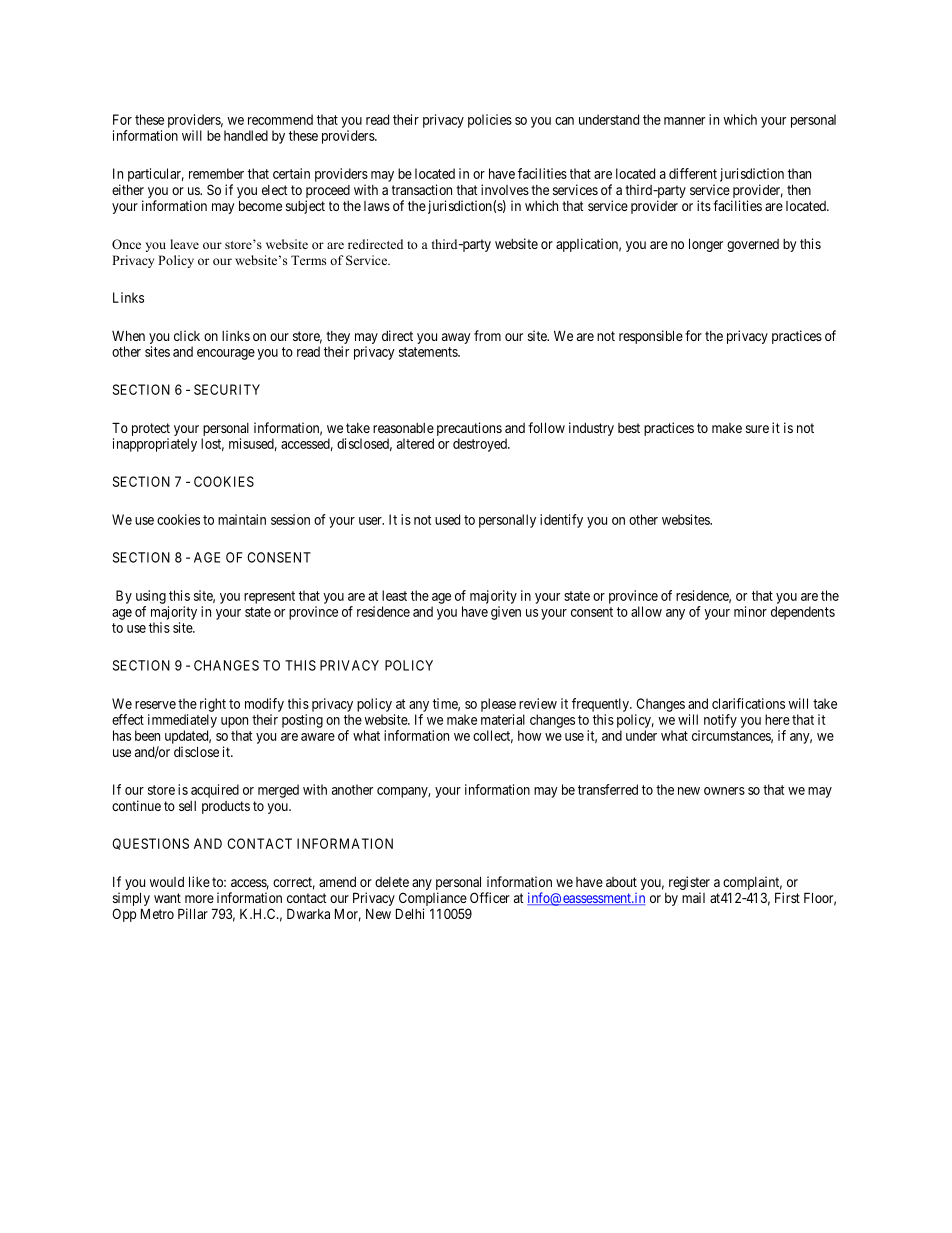 The image size is (952, 1233). Describe the element at coordinates (750, 611) in the screenshot. I see `minor` at that location.
